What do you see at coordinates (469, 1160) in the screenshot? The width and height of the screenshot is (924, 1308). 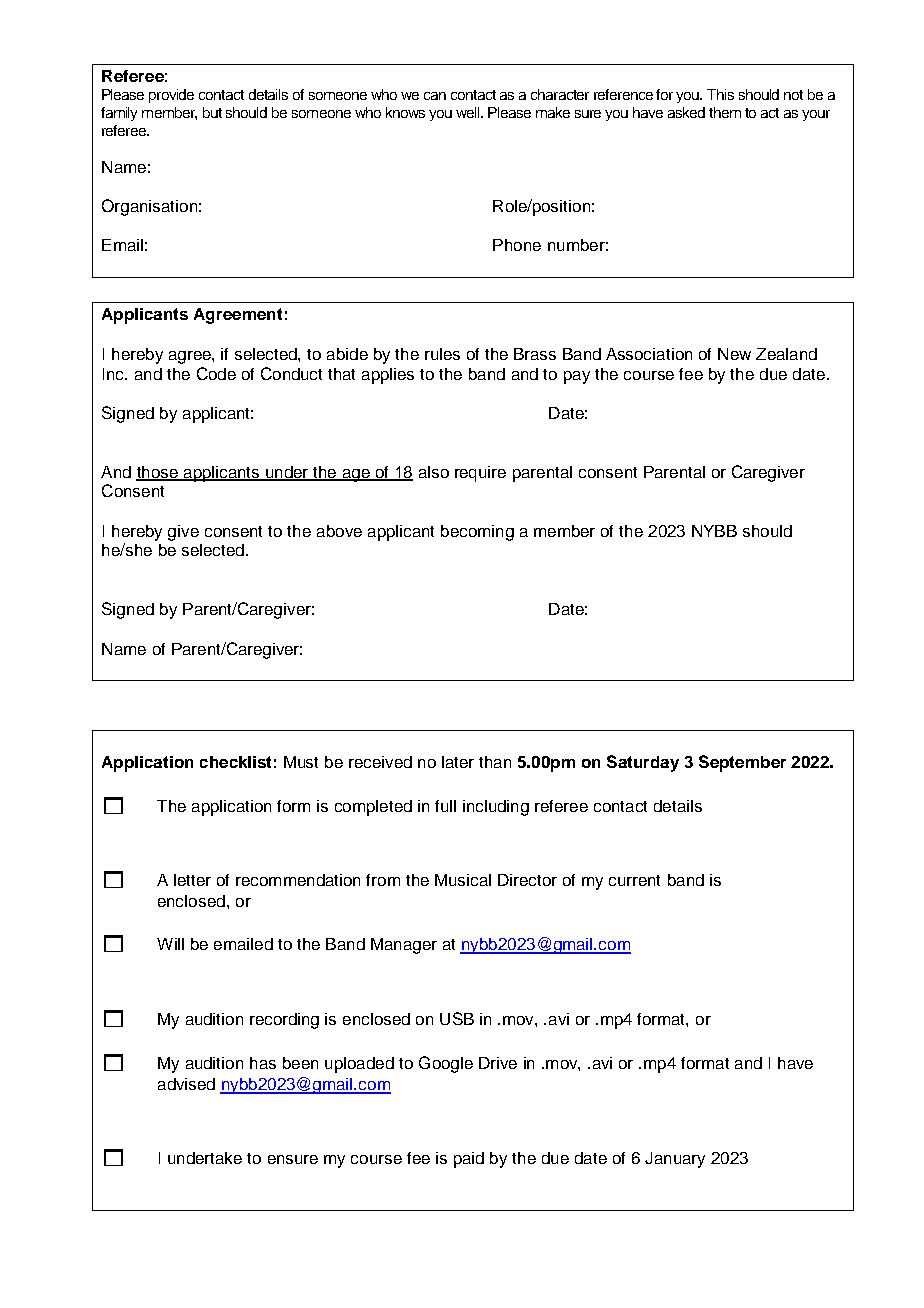 I see `paid` at bounding box center [469, 1160].
